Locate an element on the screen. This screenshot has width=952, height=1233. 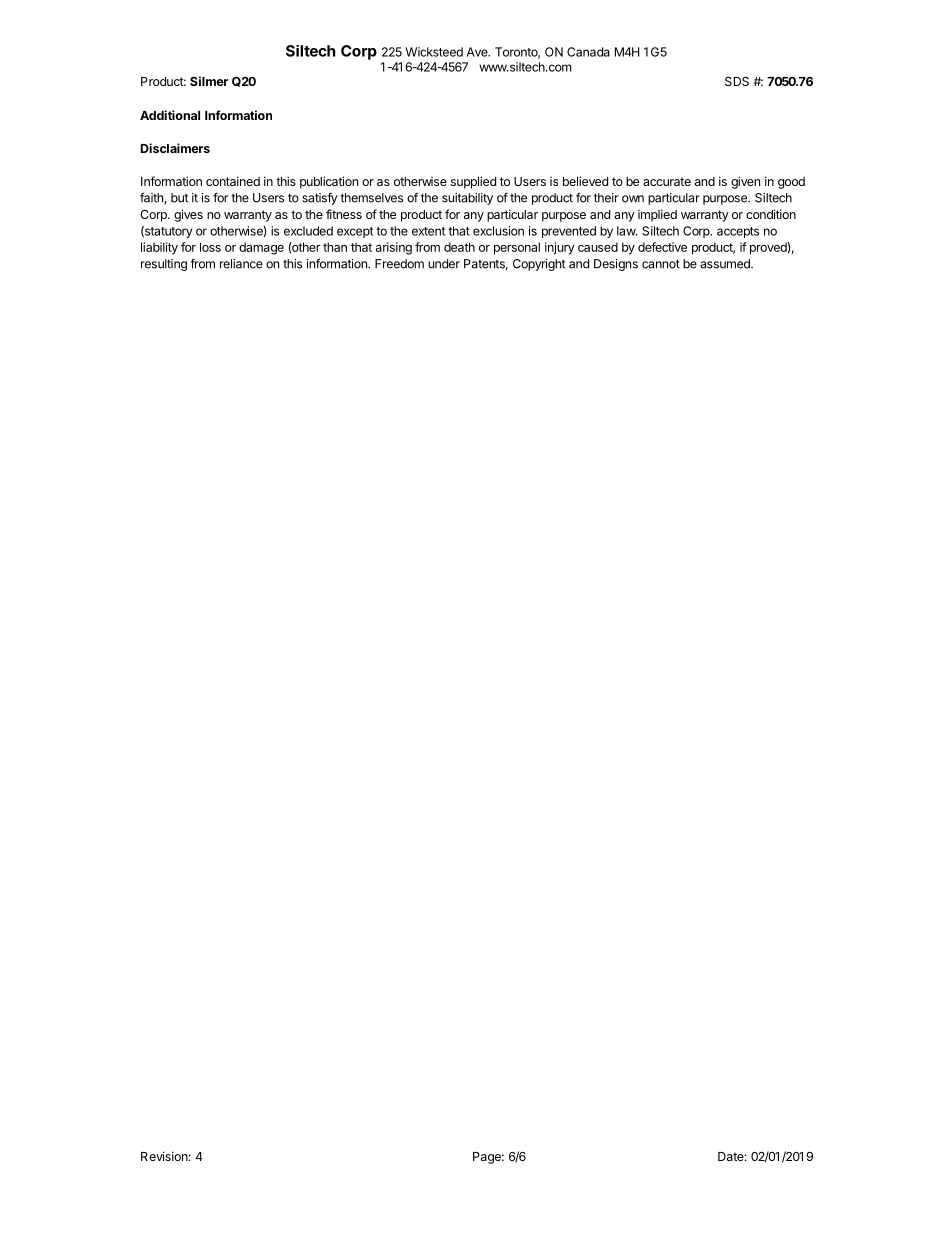
under is located at coordinates (444, 264).
